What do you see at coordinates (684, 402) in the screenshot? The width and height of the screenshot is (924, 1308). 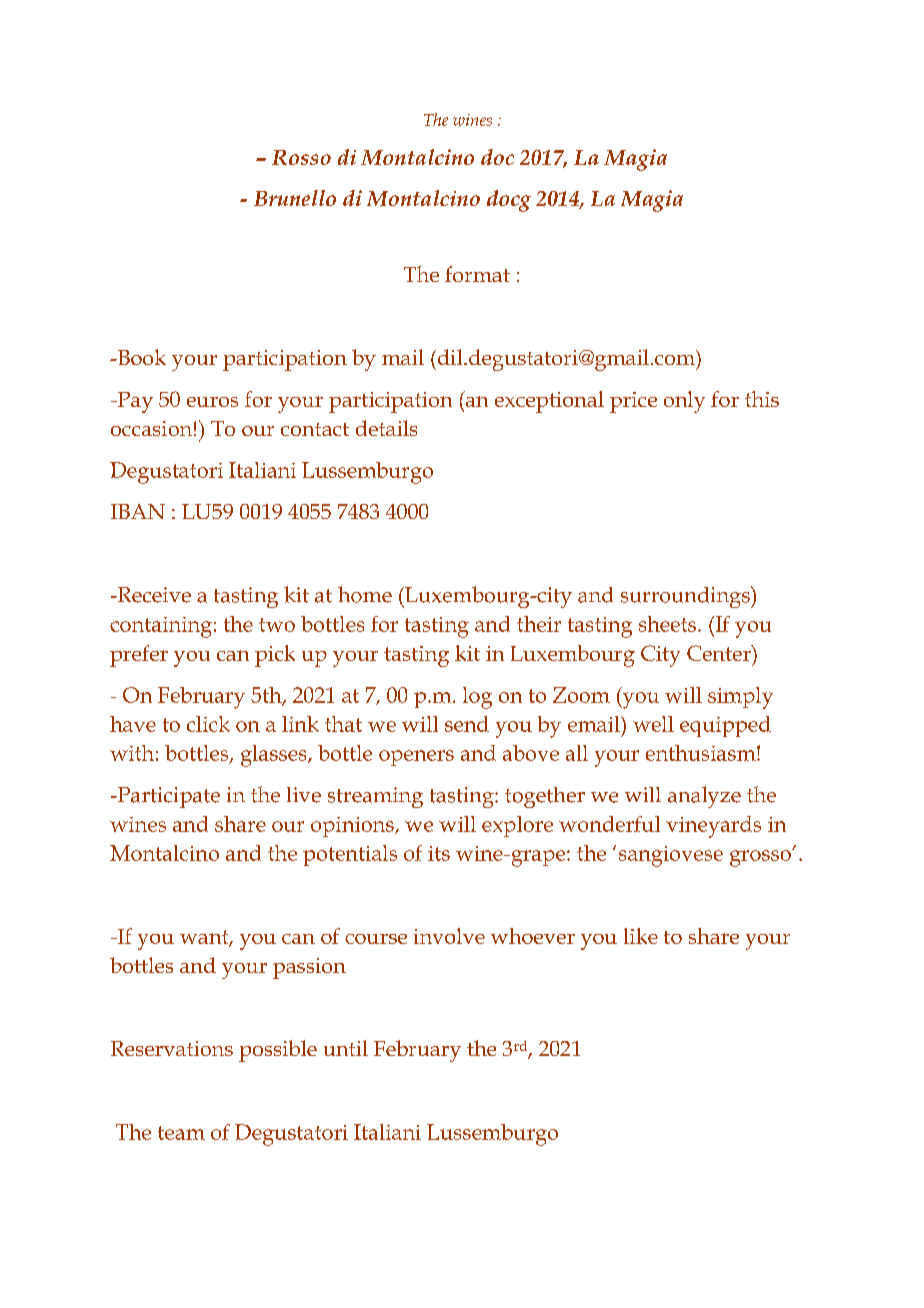 I see `only` at bounding box center [684, 402].
